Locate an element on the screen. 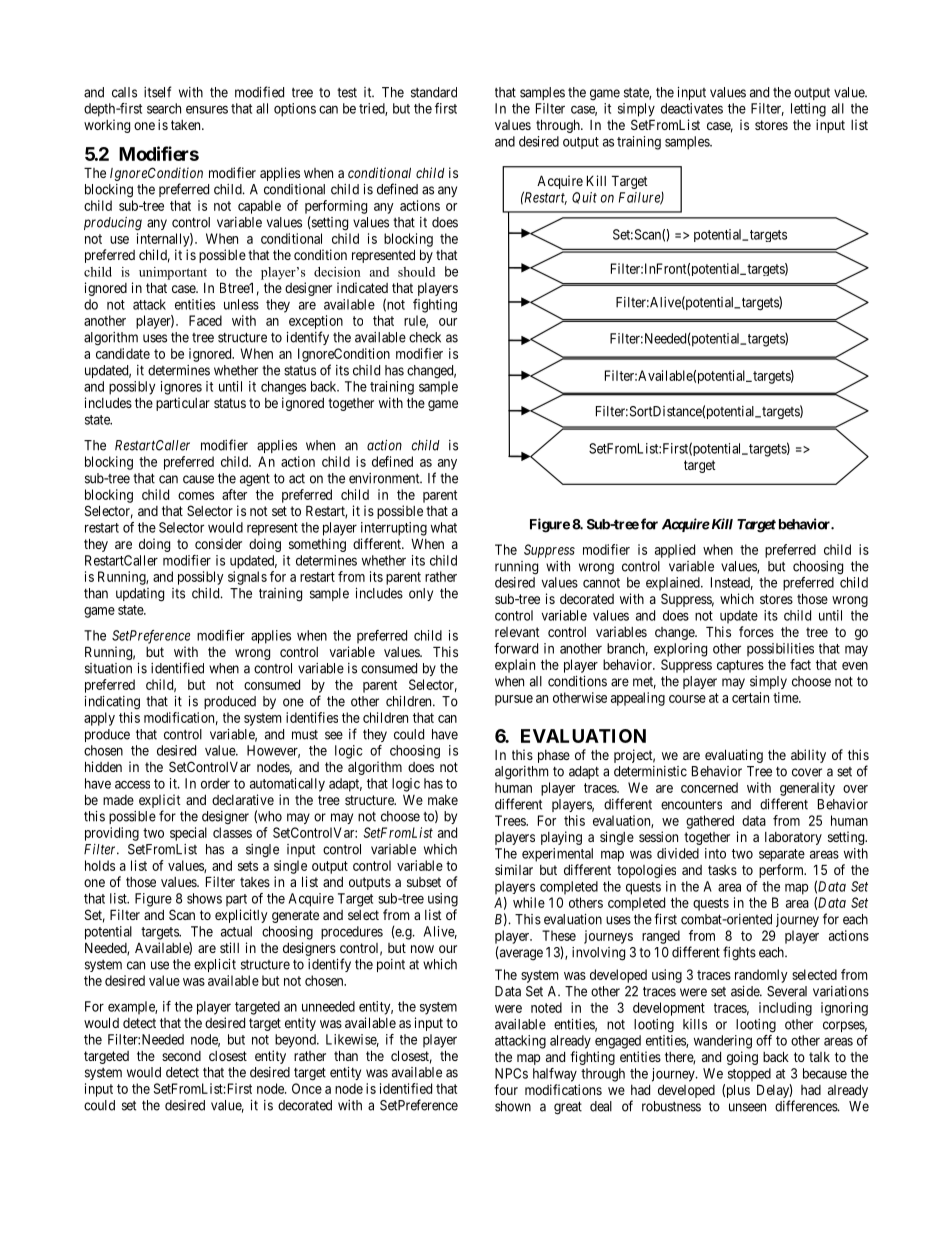 Image resolution: width=952 pixels, height=1233 pixels. check is located at coordinates (425, 337).
